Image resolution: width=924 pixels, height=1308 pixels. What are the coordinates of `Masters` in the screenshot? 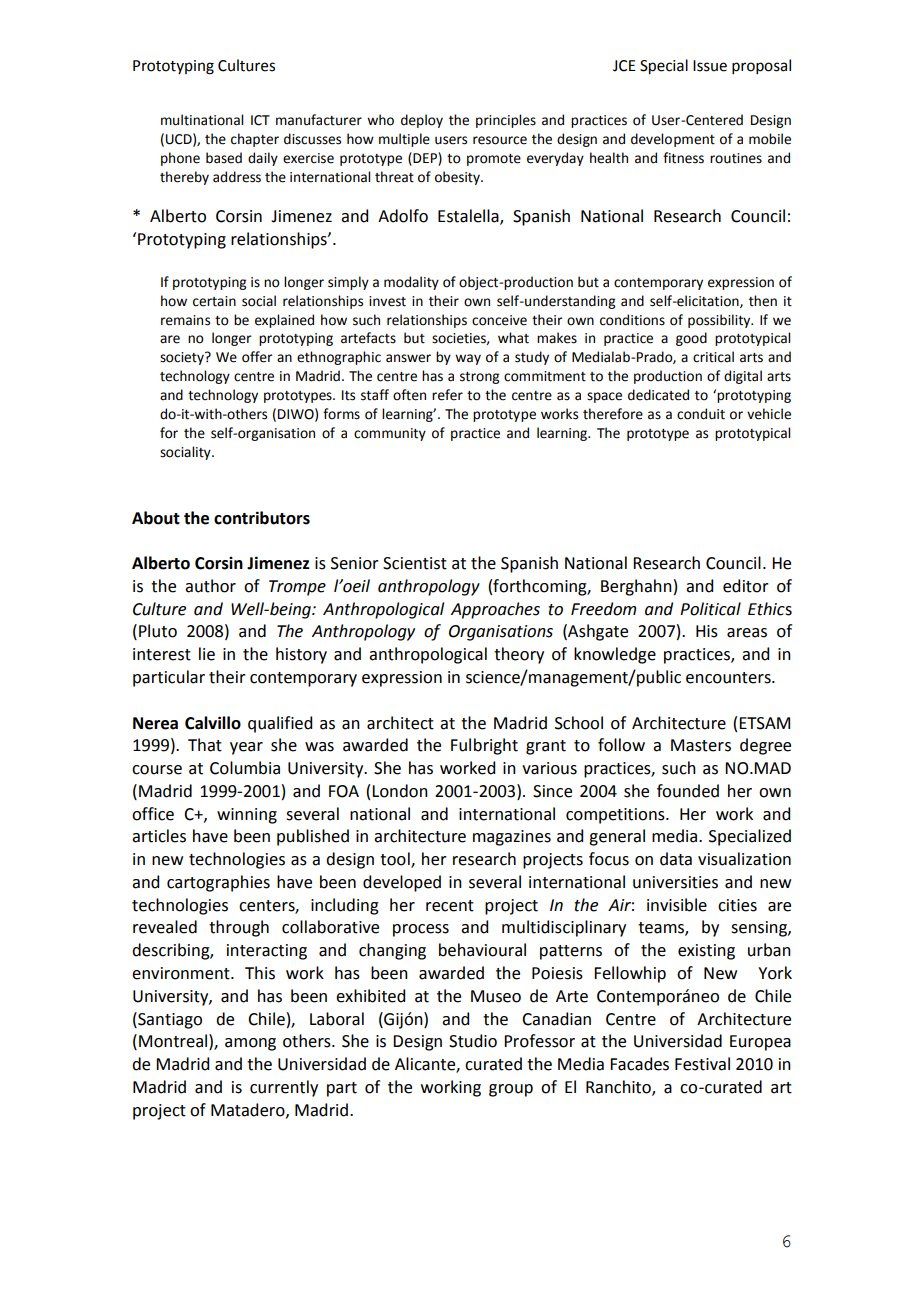 It's located at (701, 745).
